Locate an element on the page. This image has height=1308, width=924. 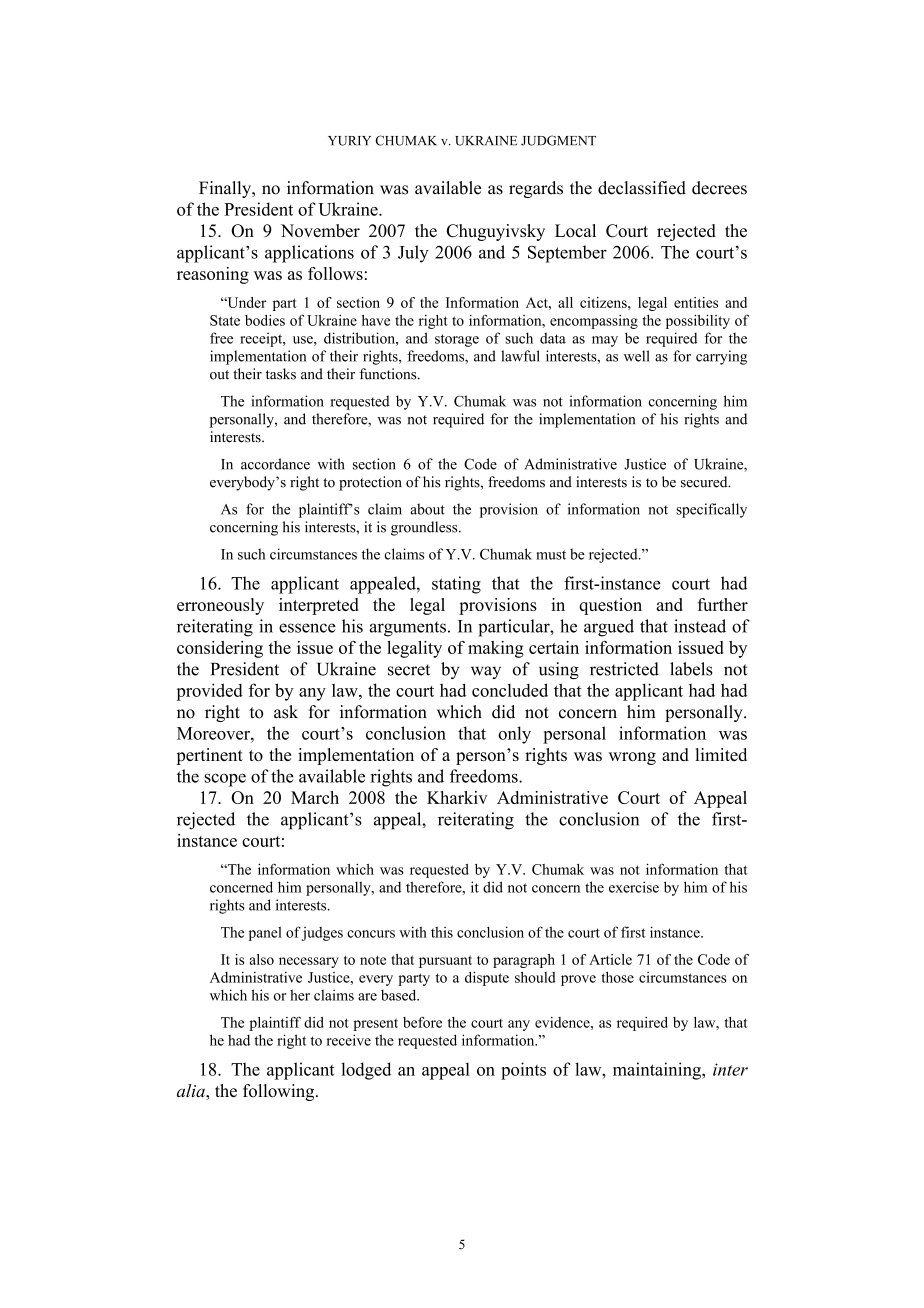
essence is located at coordinates (307, 628).
